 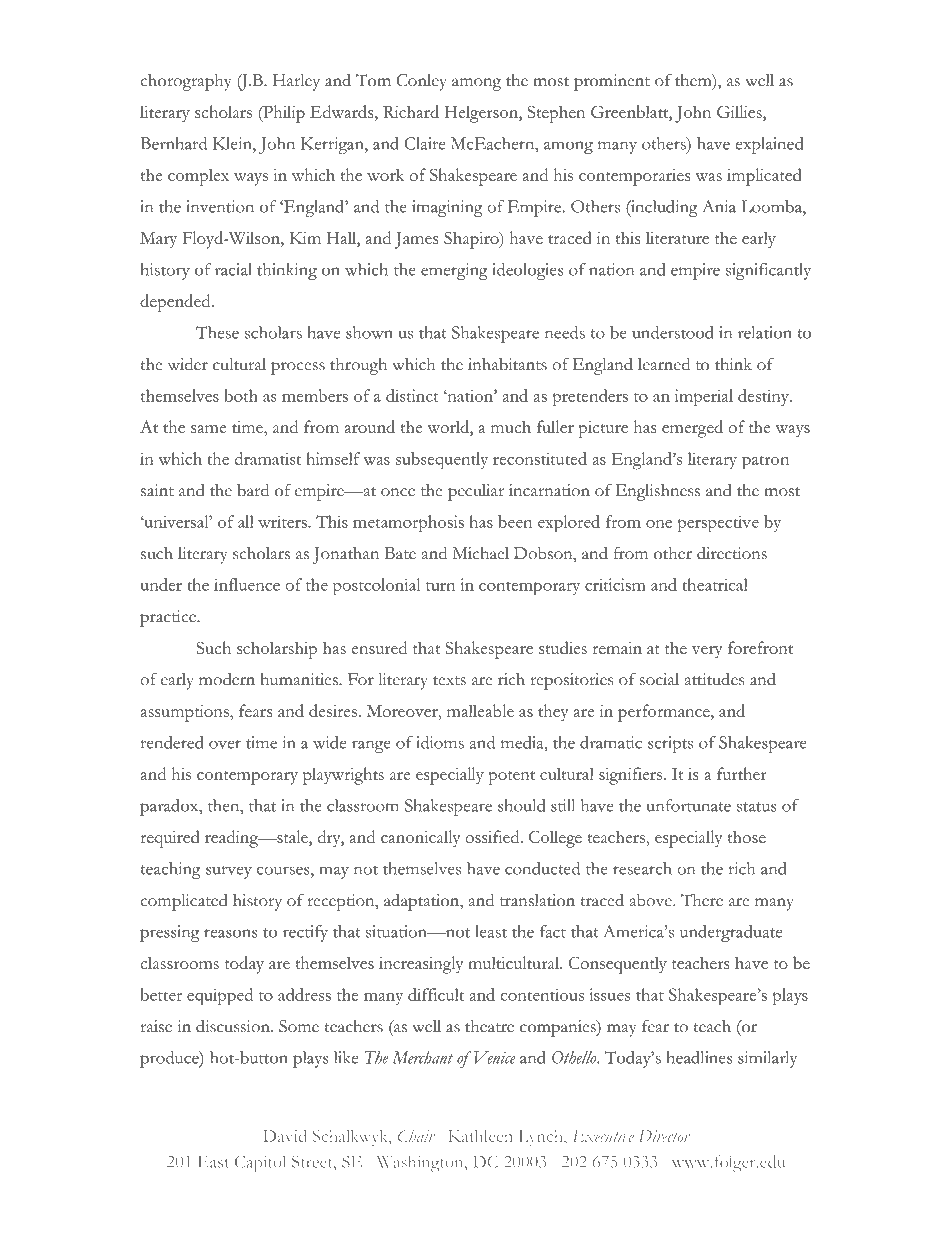 What do you see at coordinates (247, 584) in the image?
I see `influence` at bounding box center [247, 584].
